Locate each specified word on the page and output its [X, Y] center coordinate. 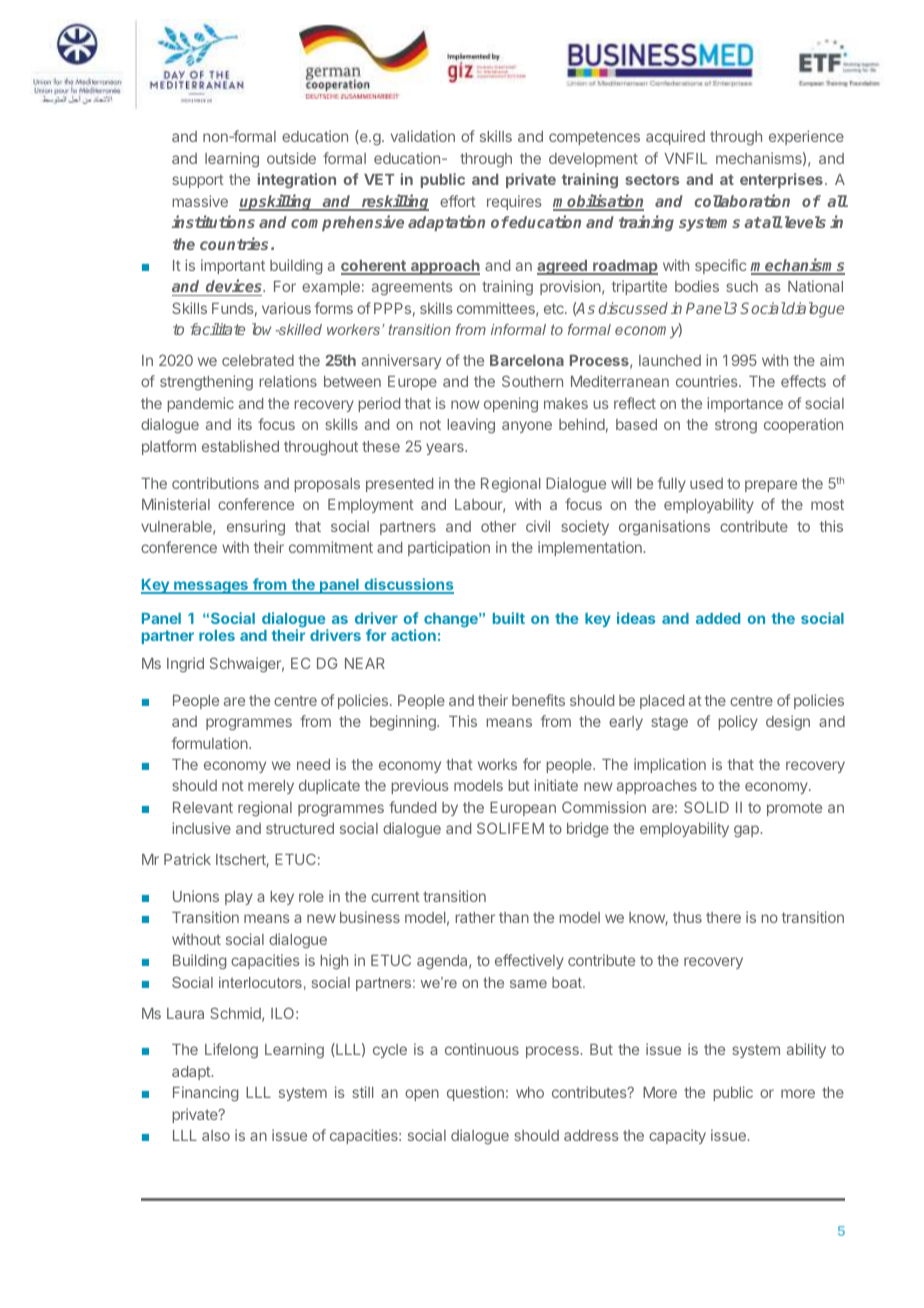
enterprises [781, 180]
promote [794, 809]
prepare [771, 486]
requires [514, 202]
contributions [215, 483]
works [497, 764]
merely [271, 787]
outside [291, 158]
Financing [205, 1094]
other [498, 526]
